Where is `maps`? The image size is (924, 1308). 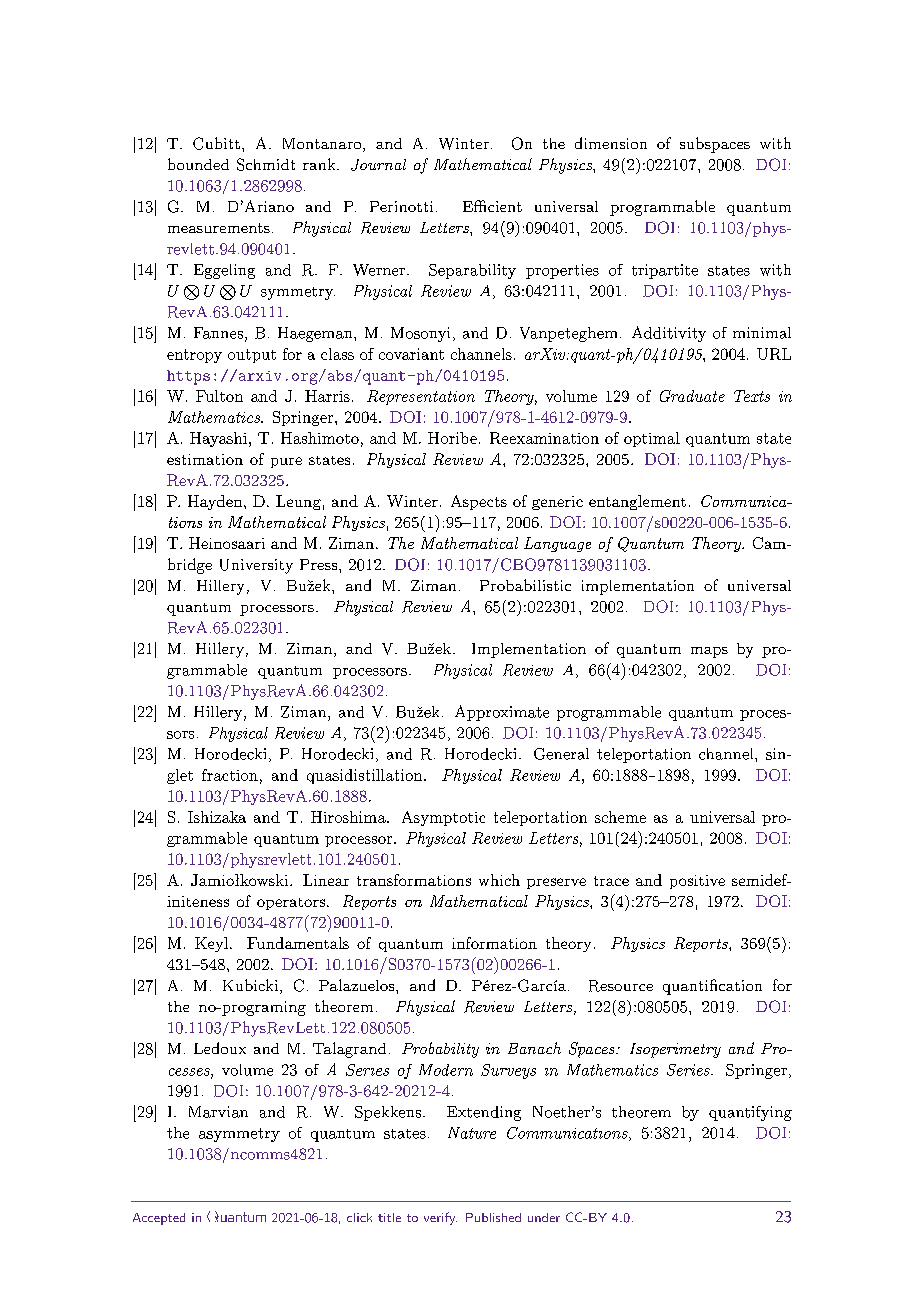
maps is located at coordinates (709, 652).
